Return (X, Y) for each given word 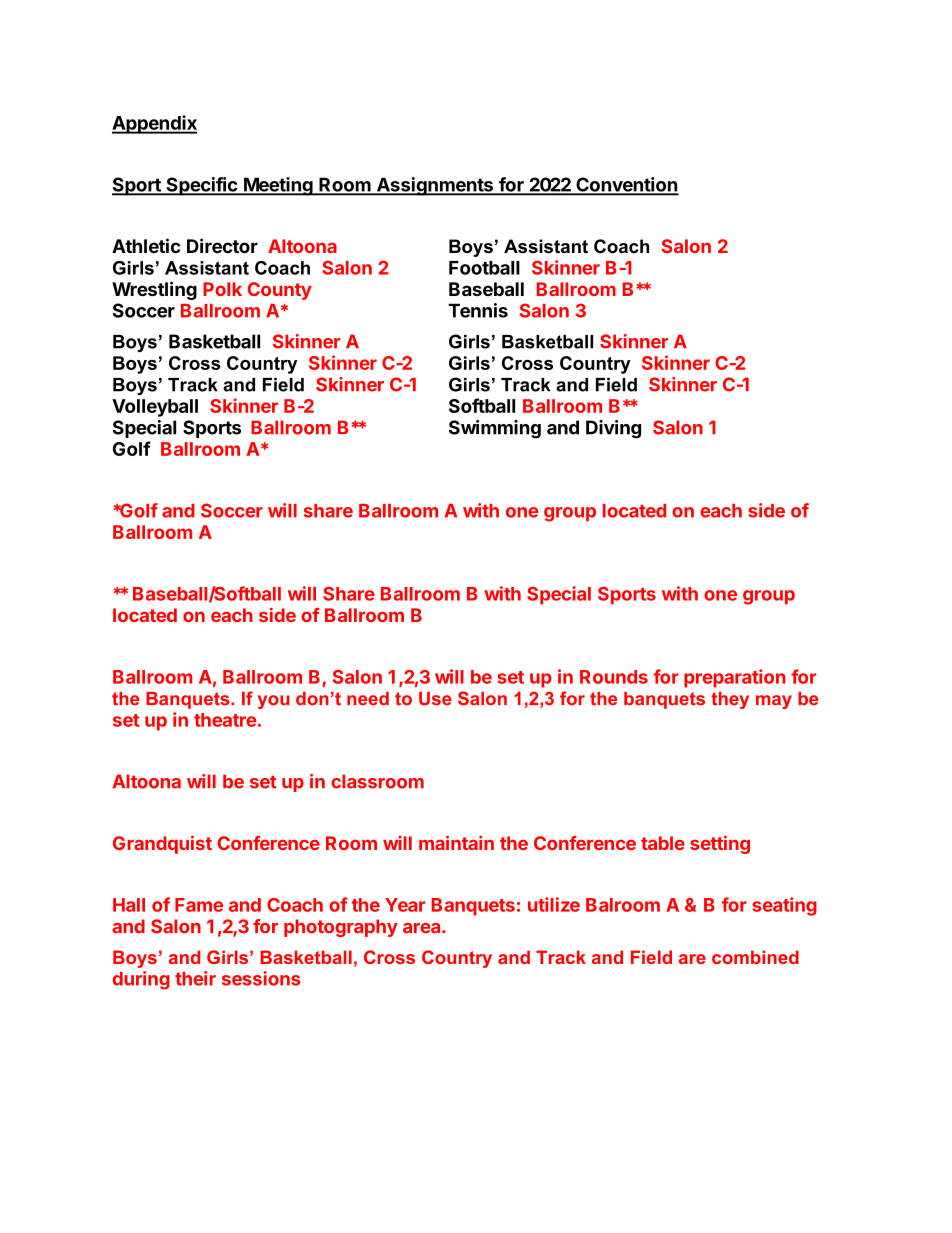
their (195, 978)
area (423, 928)
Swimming (495, 429)
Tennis (478, 310)
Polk (222, 289)
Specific (201, 186)
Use (435, 699)
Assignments (434, 186)
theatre (225, 720)
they (730, 700)
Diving (613, 429)
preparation (735, 678)
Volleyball (155, 408)
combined (755, 957)
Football (484, 268)
